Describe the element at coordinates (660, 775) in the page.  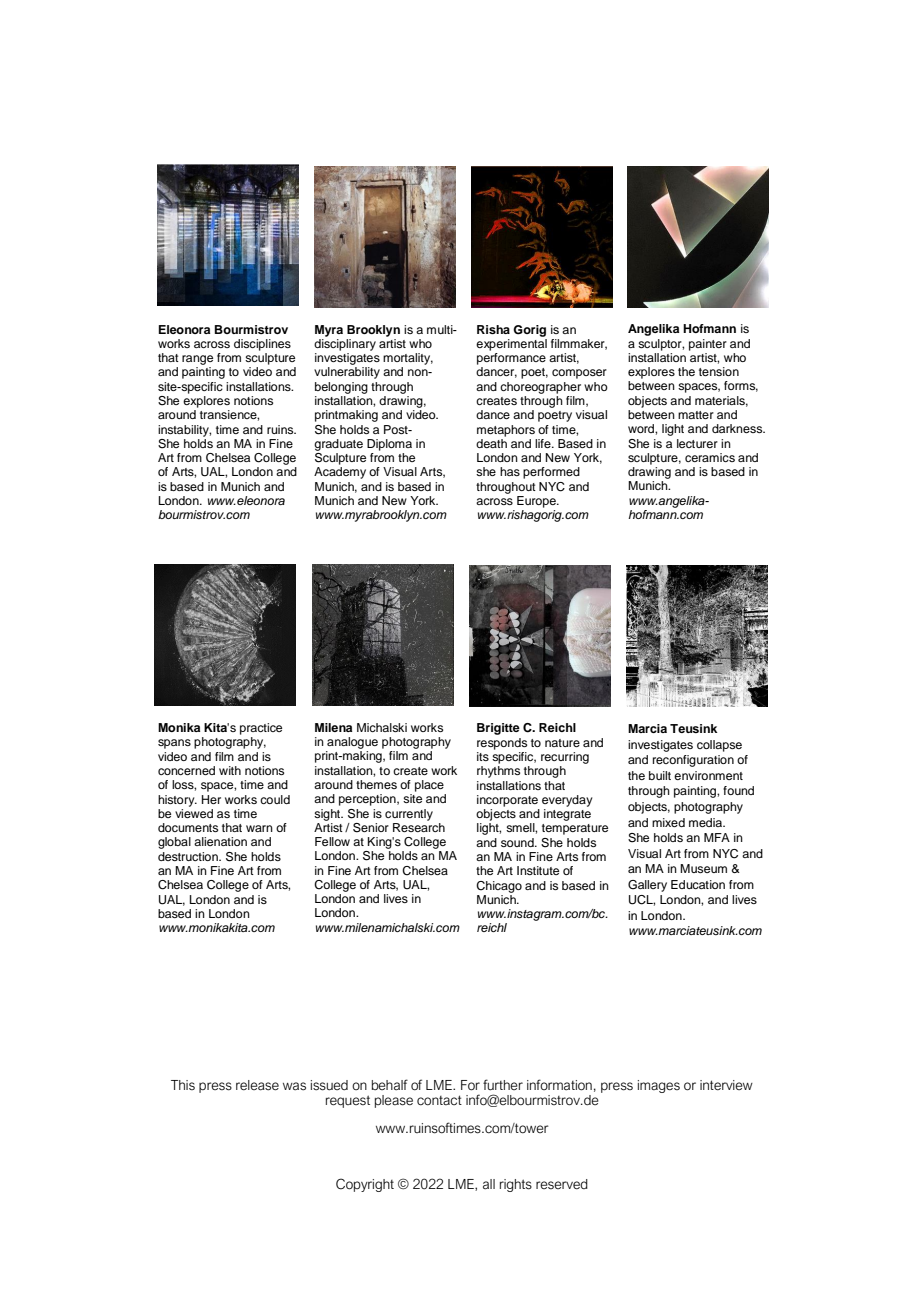
I see `built` at that location.
